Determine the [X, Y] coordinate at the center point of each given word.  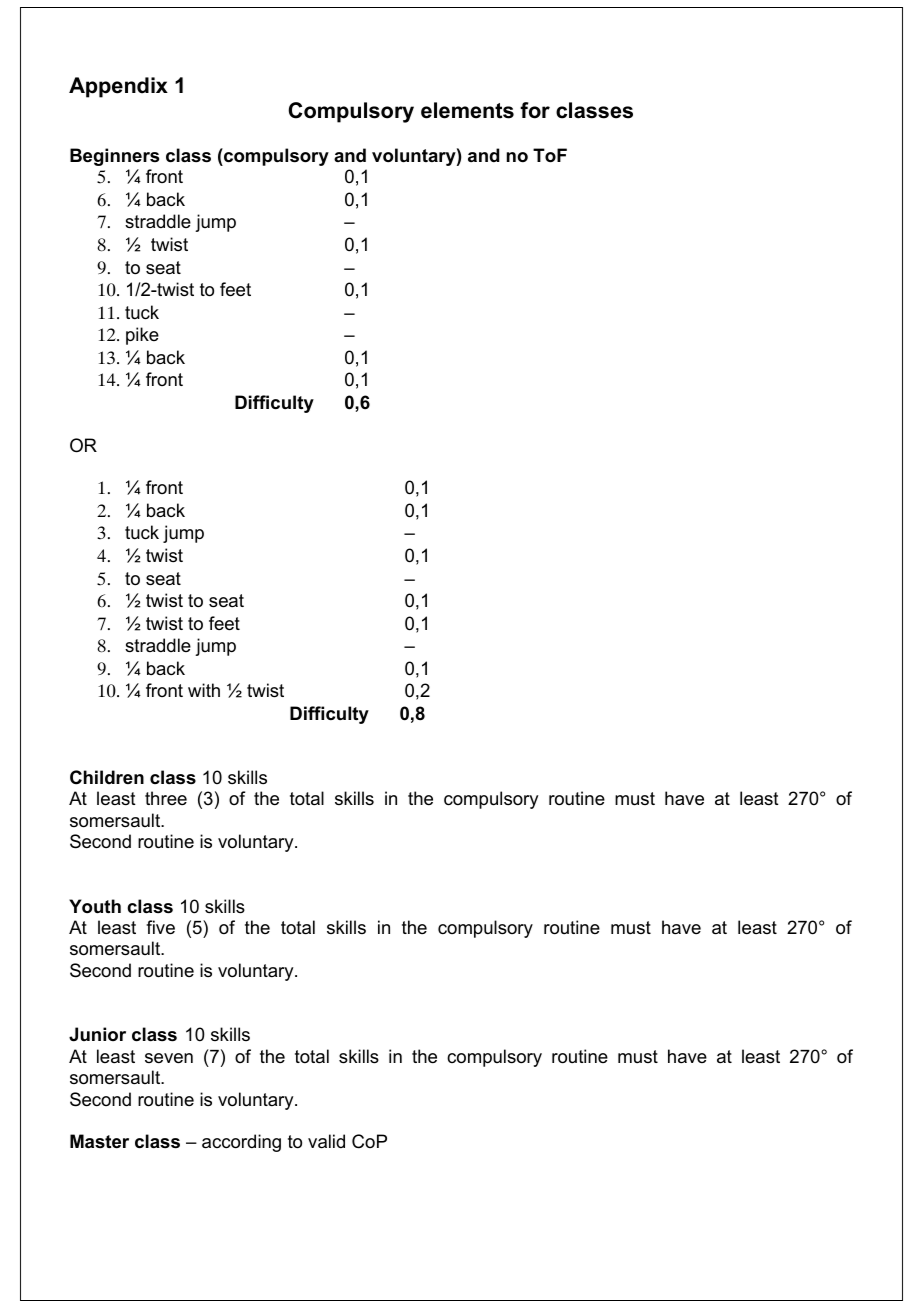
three [166, 798]
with [204, 690]
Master [99, 1141]
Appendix [118, 87]
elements [467, 110]
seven [169, 1058]
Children [107, 777]
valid [326, 1141]
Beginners [114, 157]
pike [142, 336]
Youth [95, 906]
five [160, 927]
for [535, 110]
